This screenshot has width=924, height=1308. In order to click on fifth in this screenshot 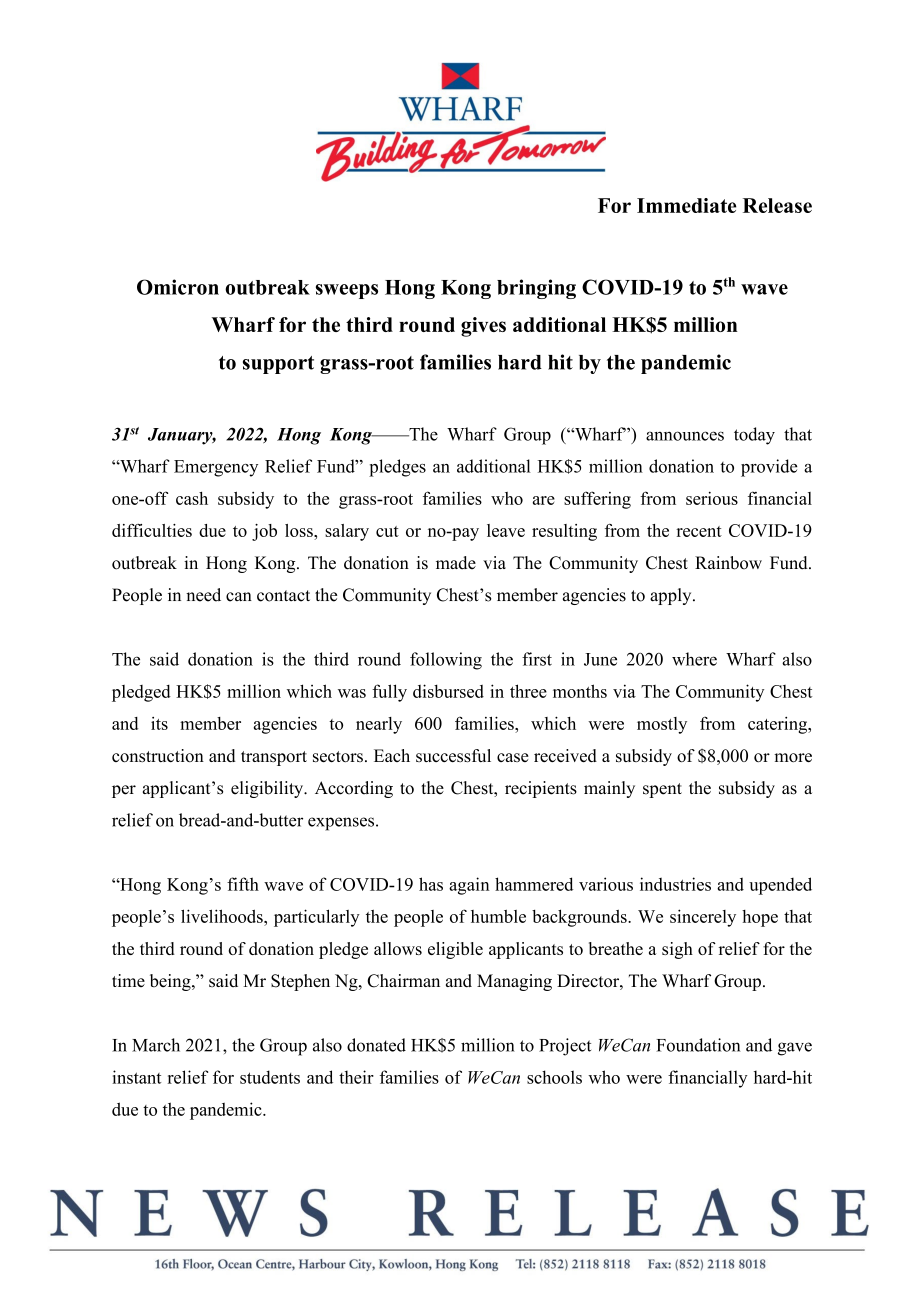, I will do `click(243, 884)`.
